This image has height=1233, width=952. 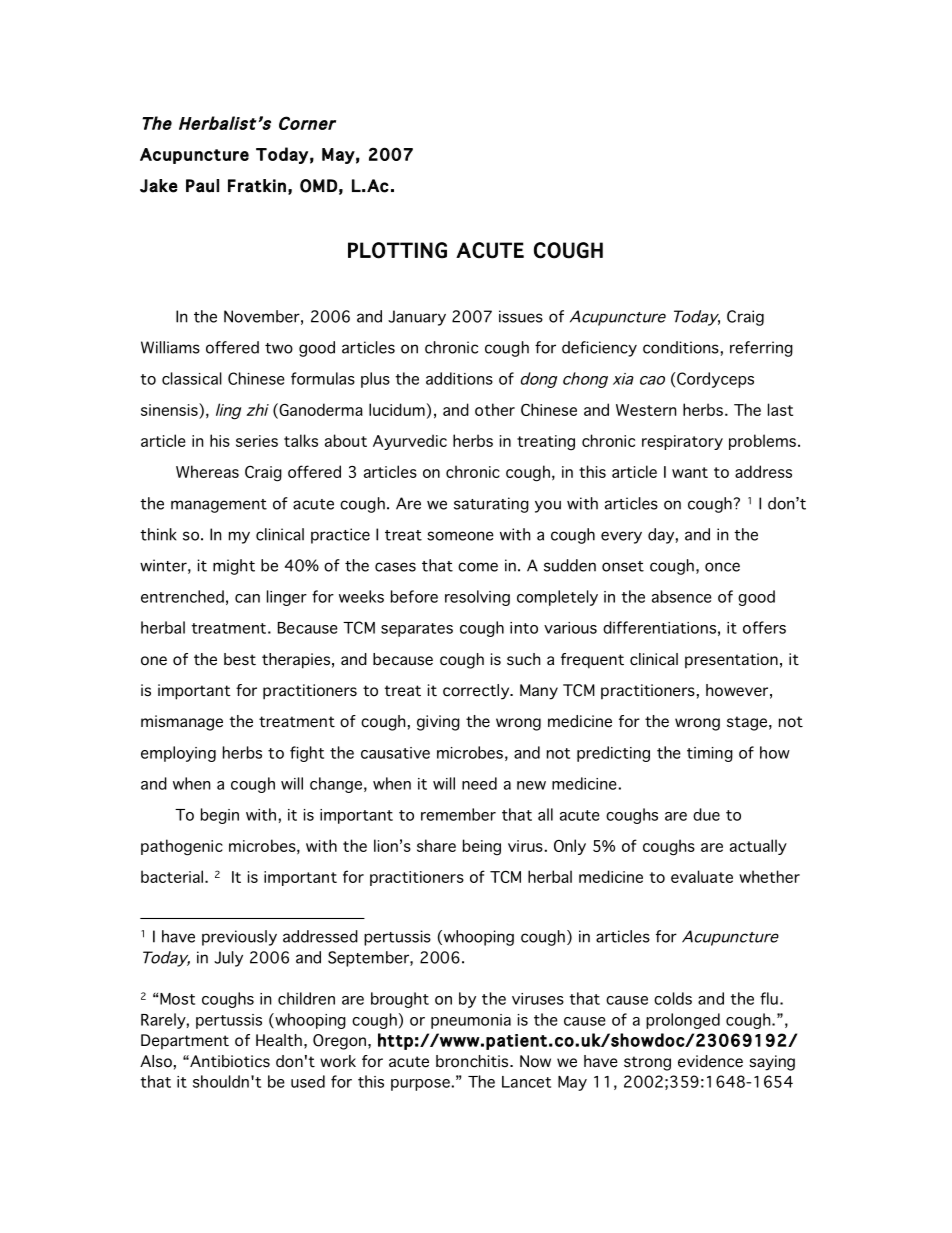 I want to click on PLOTTING, so click(x=397, y=250).
